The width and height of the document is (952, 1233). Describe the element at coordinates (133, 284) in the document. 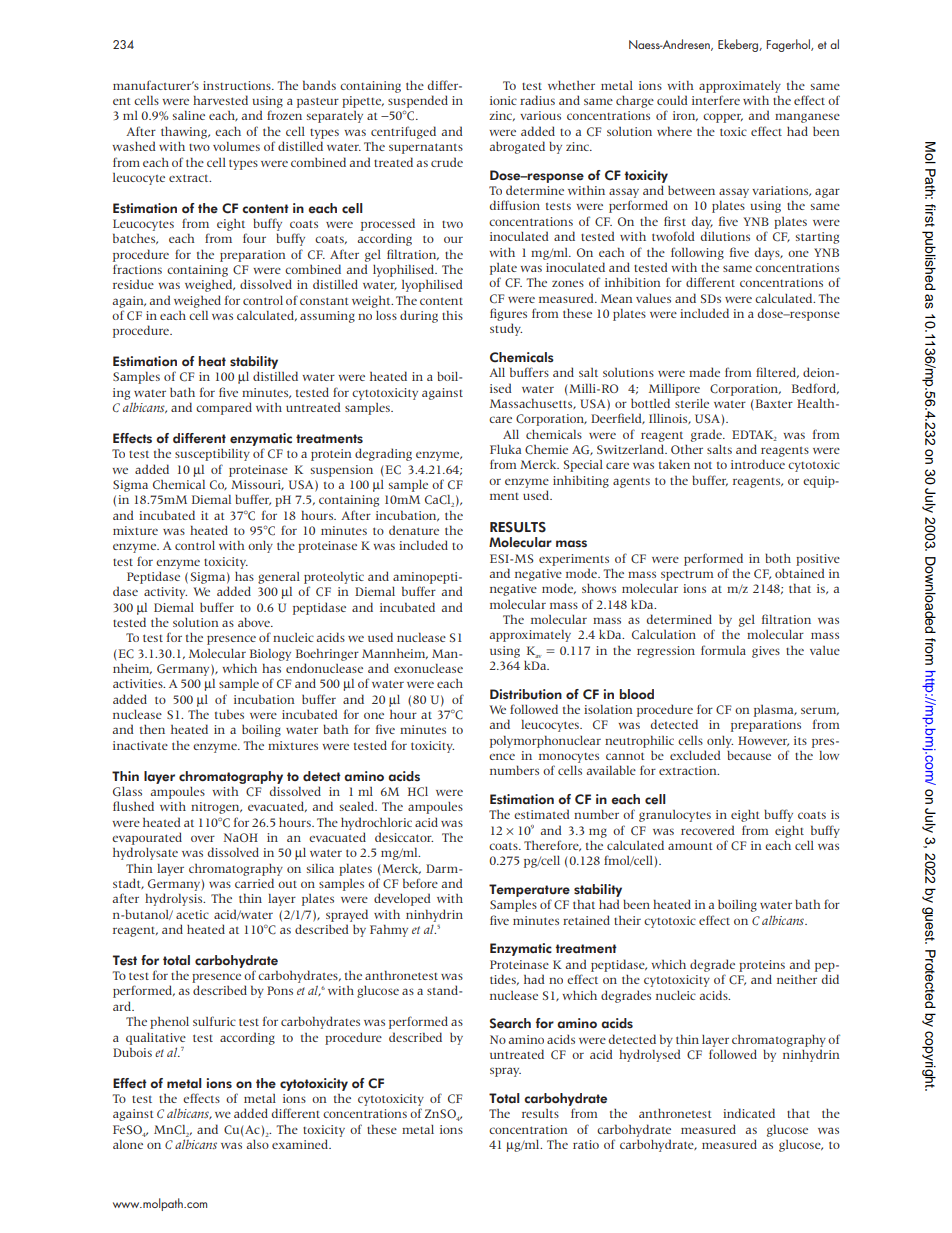

I see `residue` at that location.
